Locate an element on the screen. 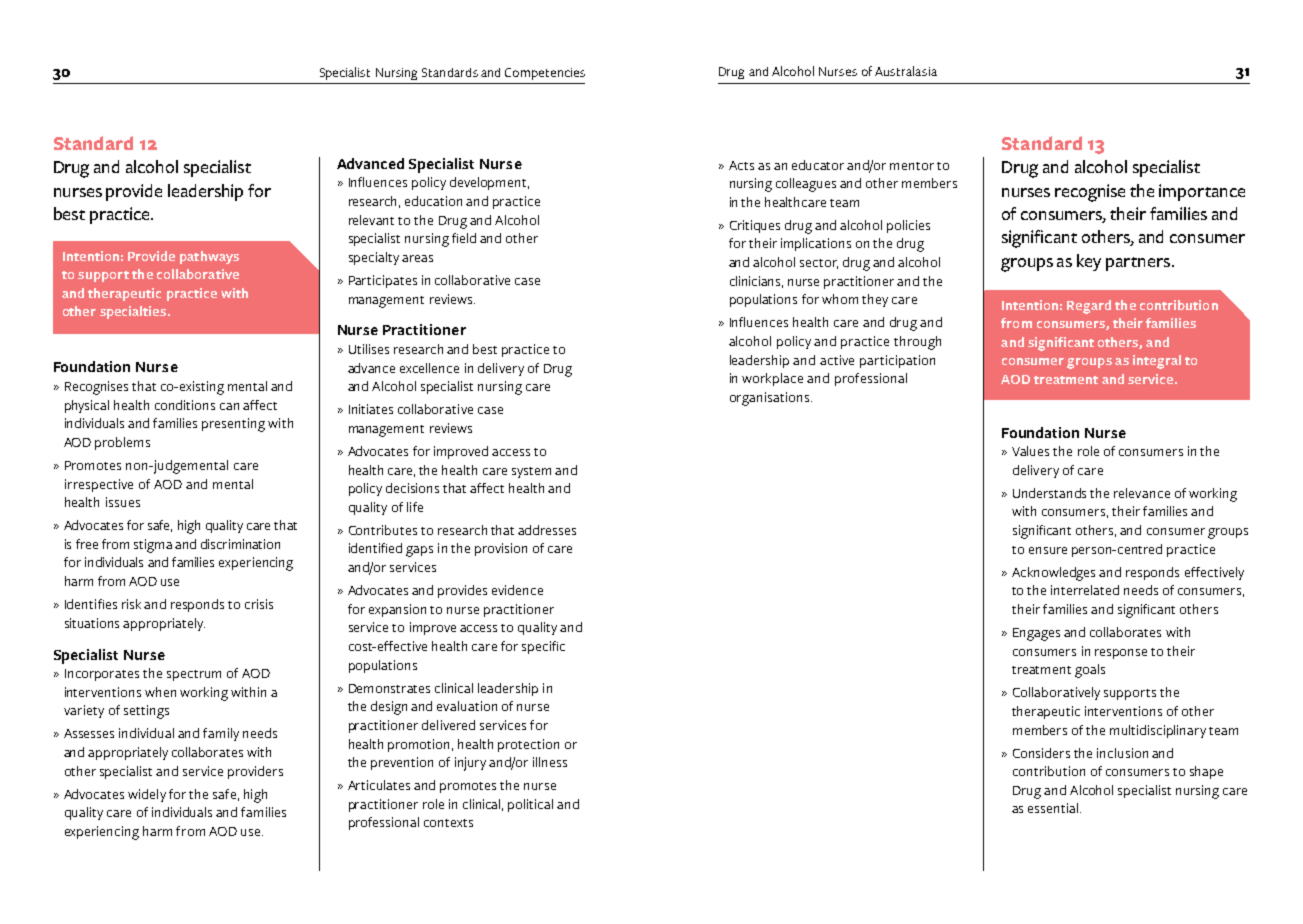  political is located at coordinates (530, 805).
